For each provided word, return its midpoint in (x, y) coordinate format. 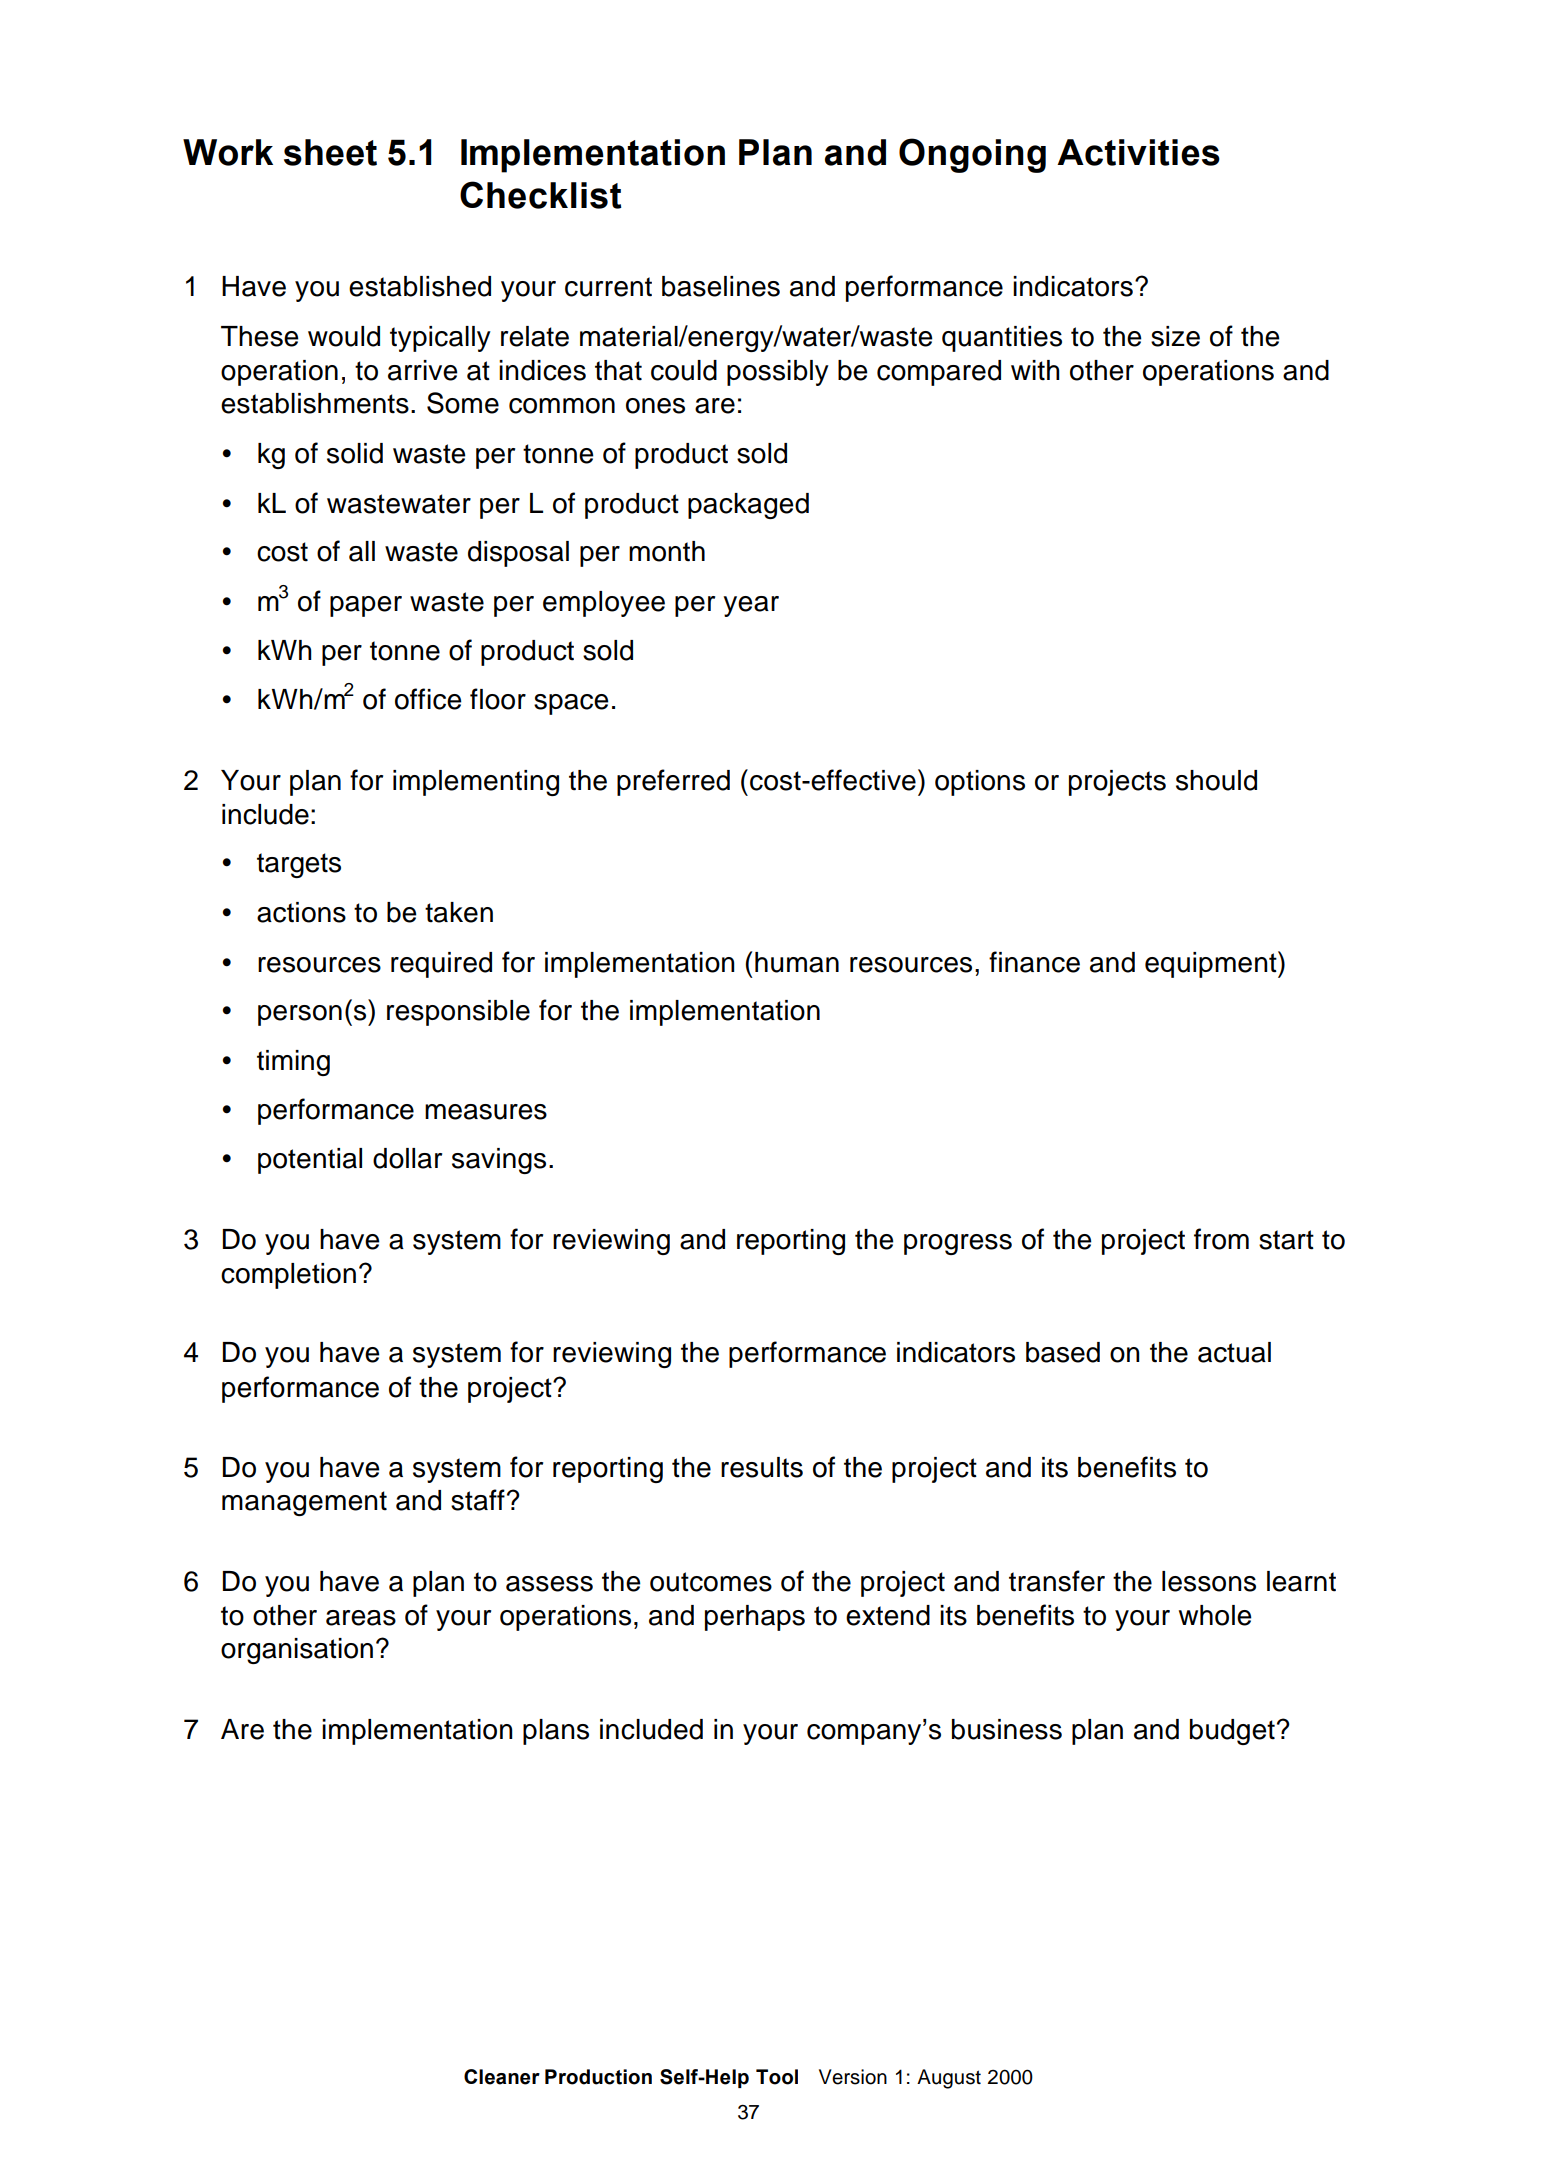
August (949, 2079)
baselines (721, 286)
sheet (330, 152)
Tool (777, 2077)
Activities (1138, 152)
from (1221, 1239)
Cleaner (502, 2077)
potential (310, 1161)
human (797, 962)
